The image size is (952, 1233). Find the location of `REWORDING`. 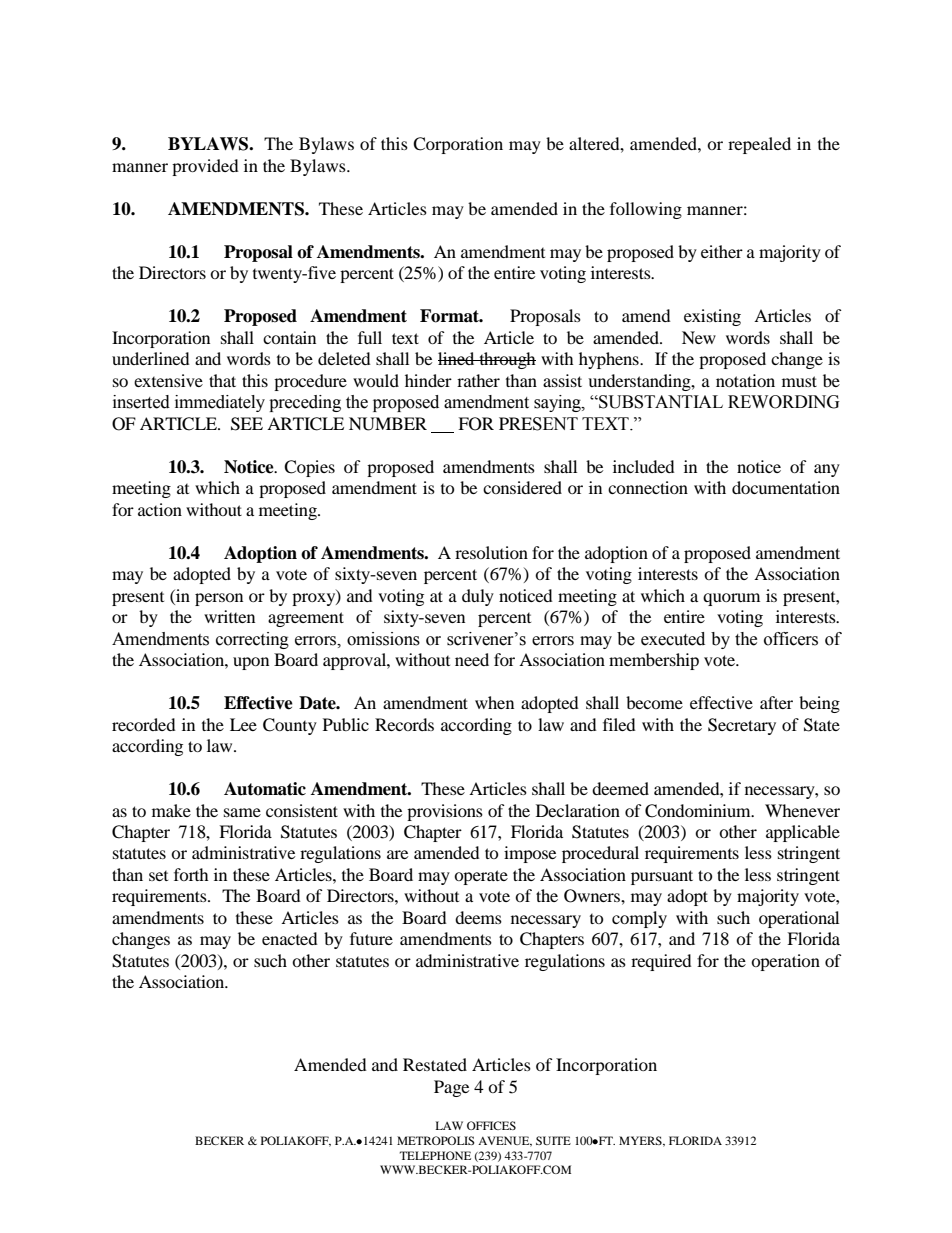

REWORDING is located at coordinates (784, 402).
